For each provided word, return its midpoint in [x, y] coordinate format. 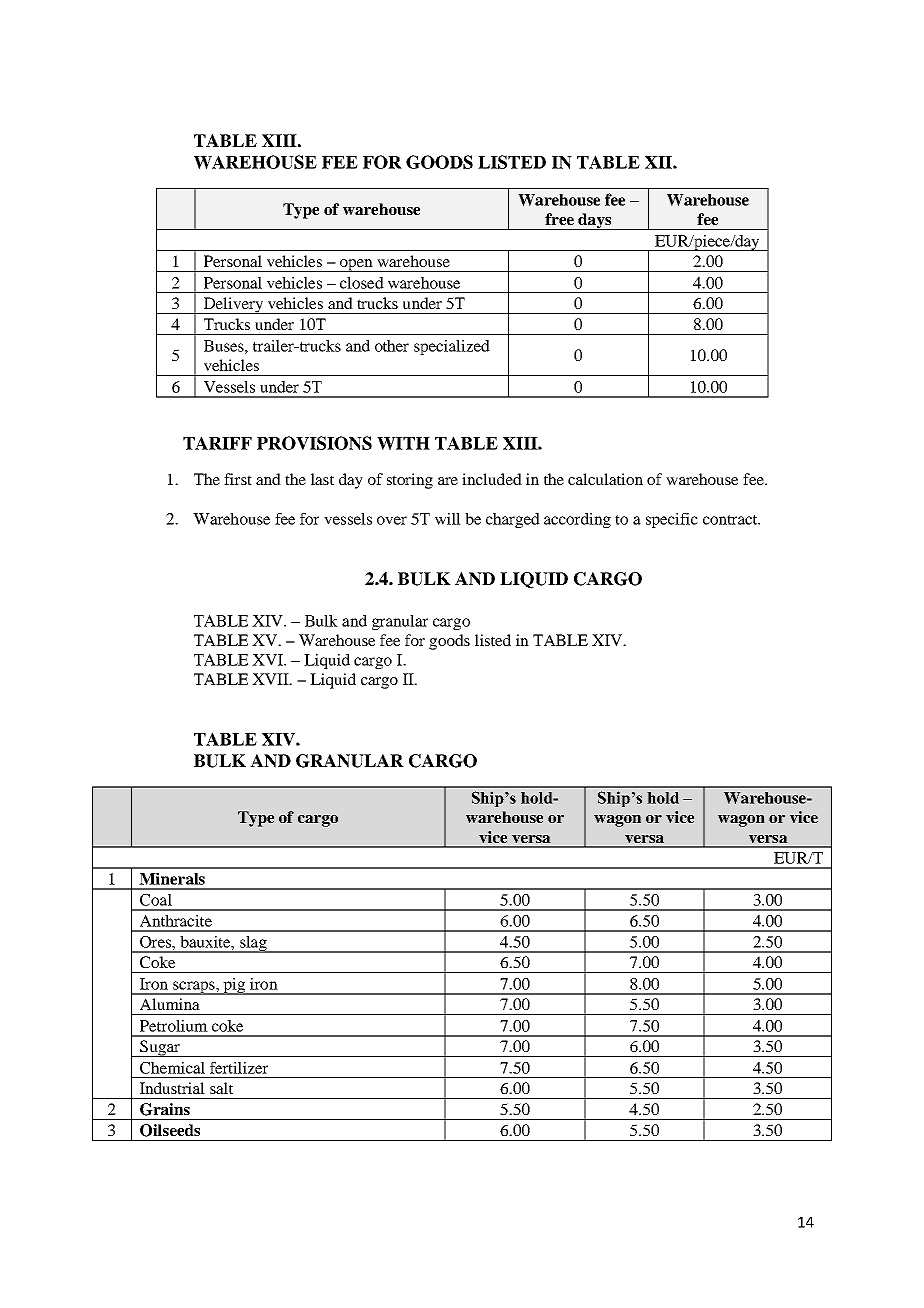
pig [234, 986]
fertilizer [239, 1068]
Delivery [233, 305]
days [595, 221]
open [356, 265]
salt [221, 1088]
